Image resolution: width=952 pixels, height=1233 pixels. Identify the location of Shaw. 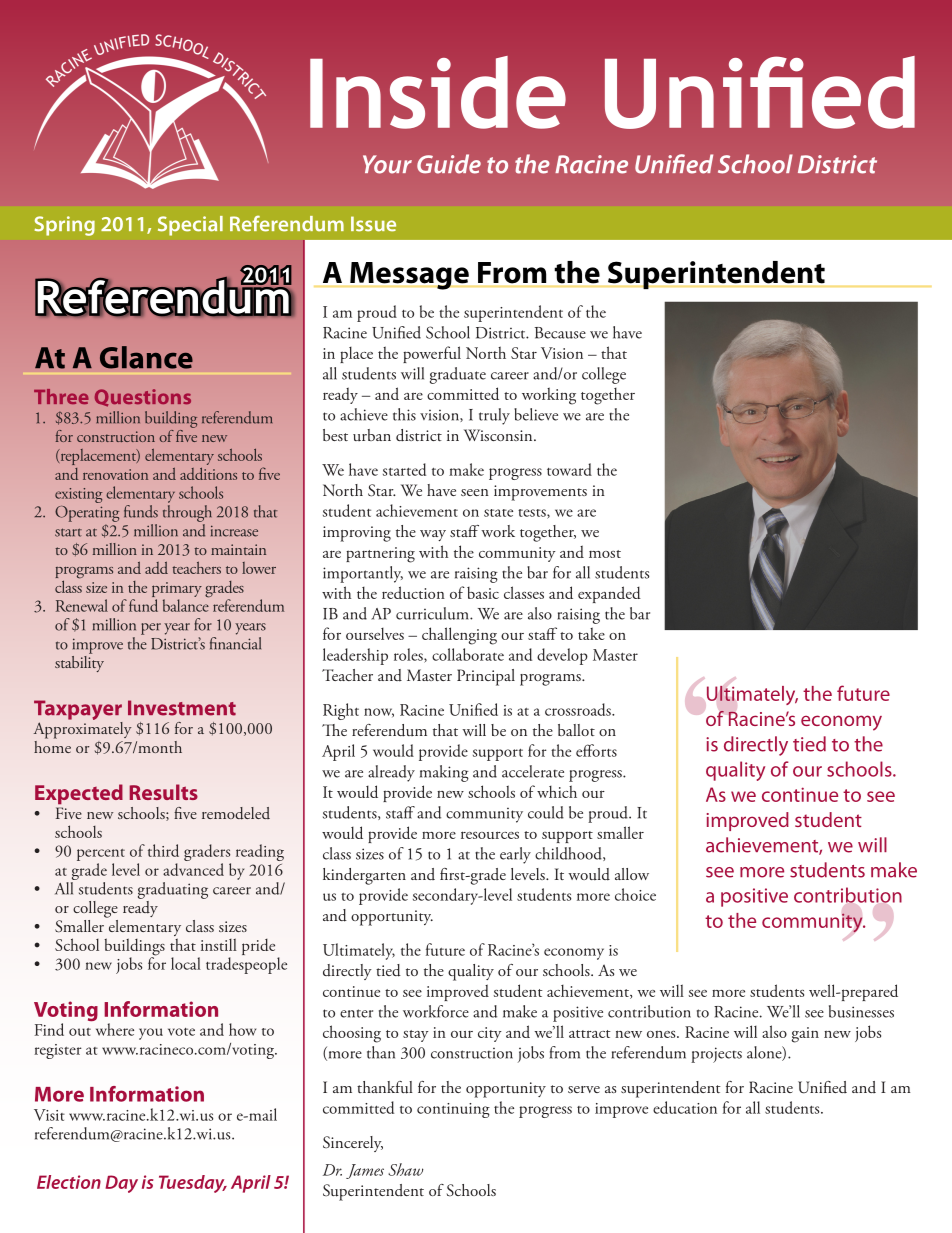
(406, 1169).
